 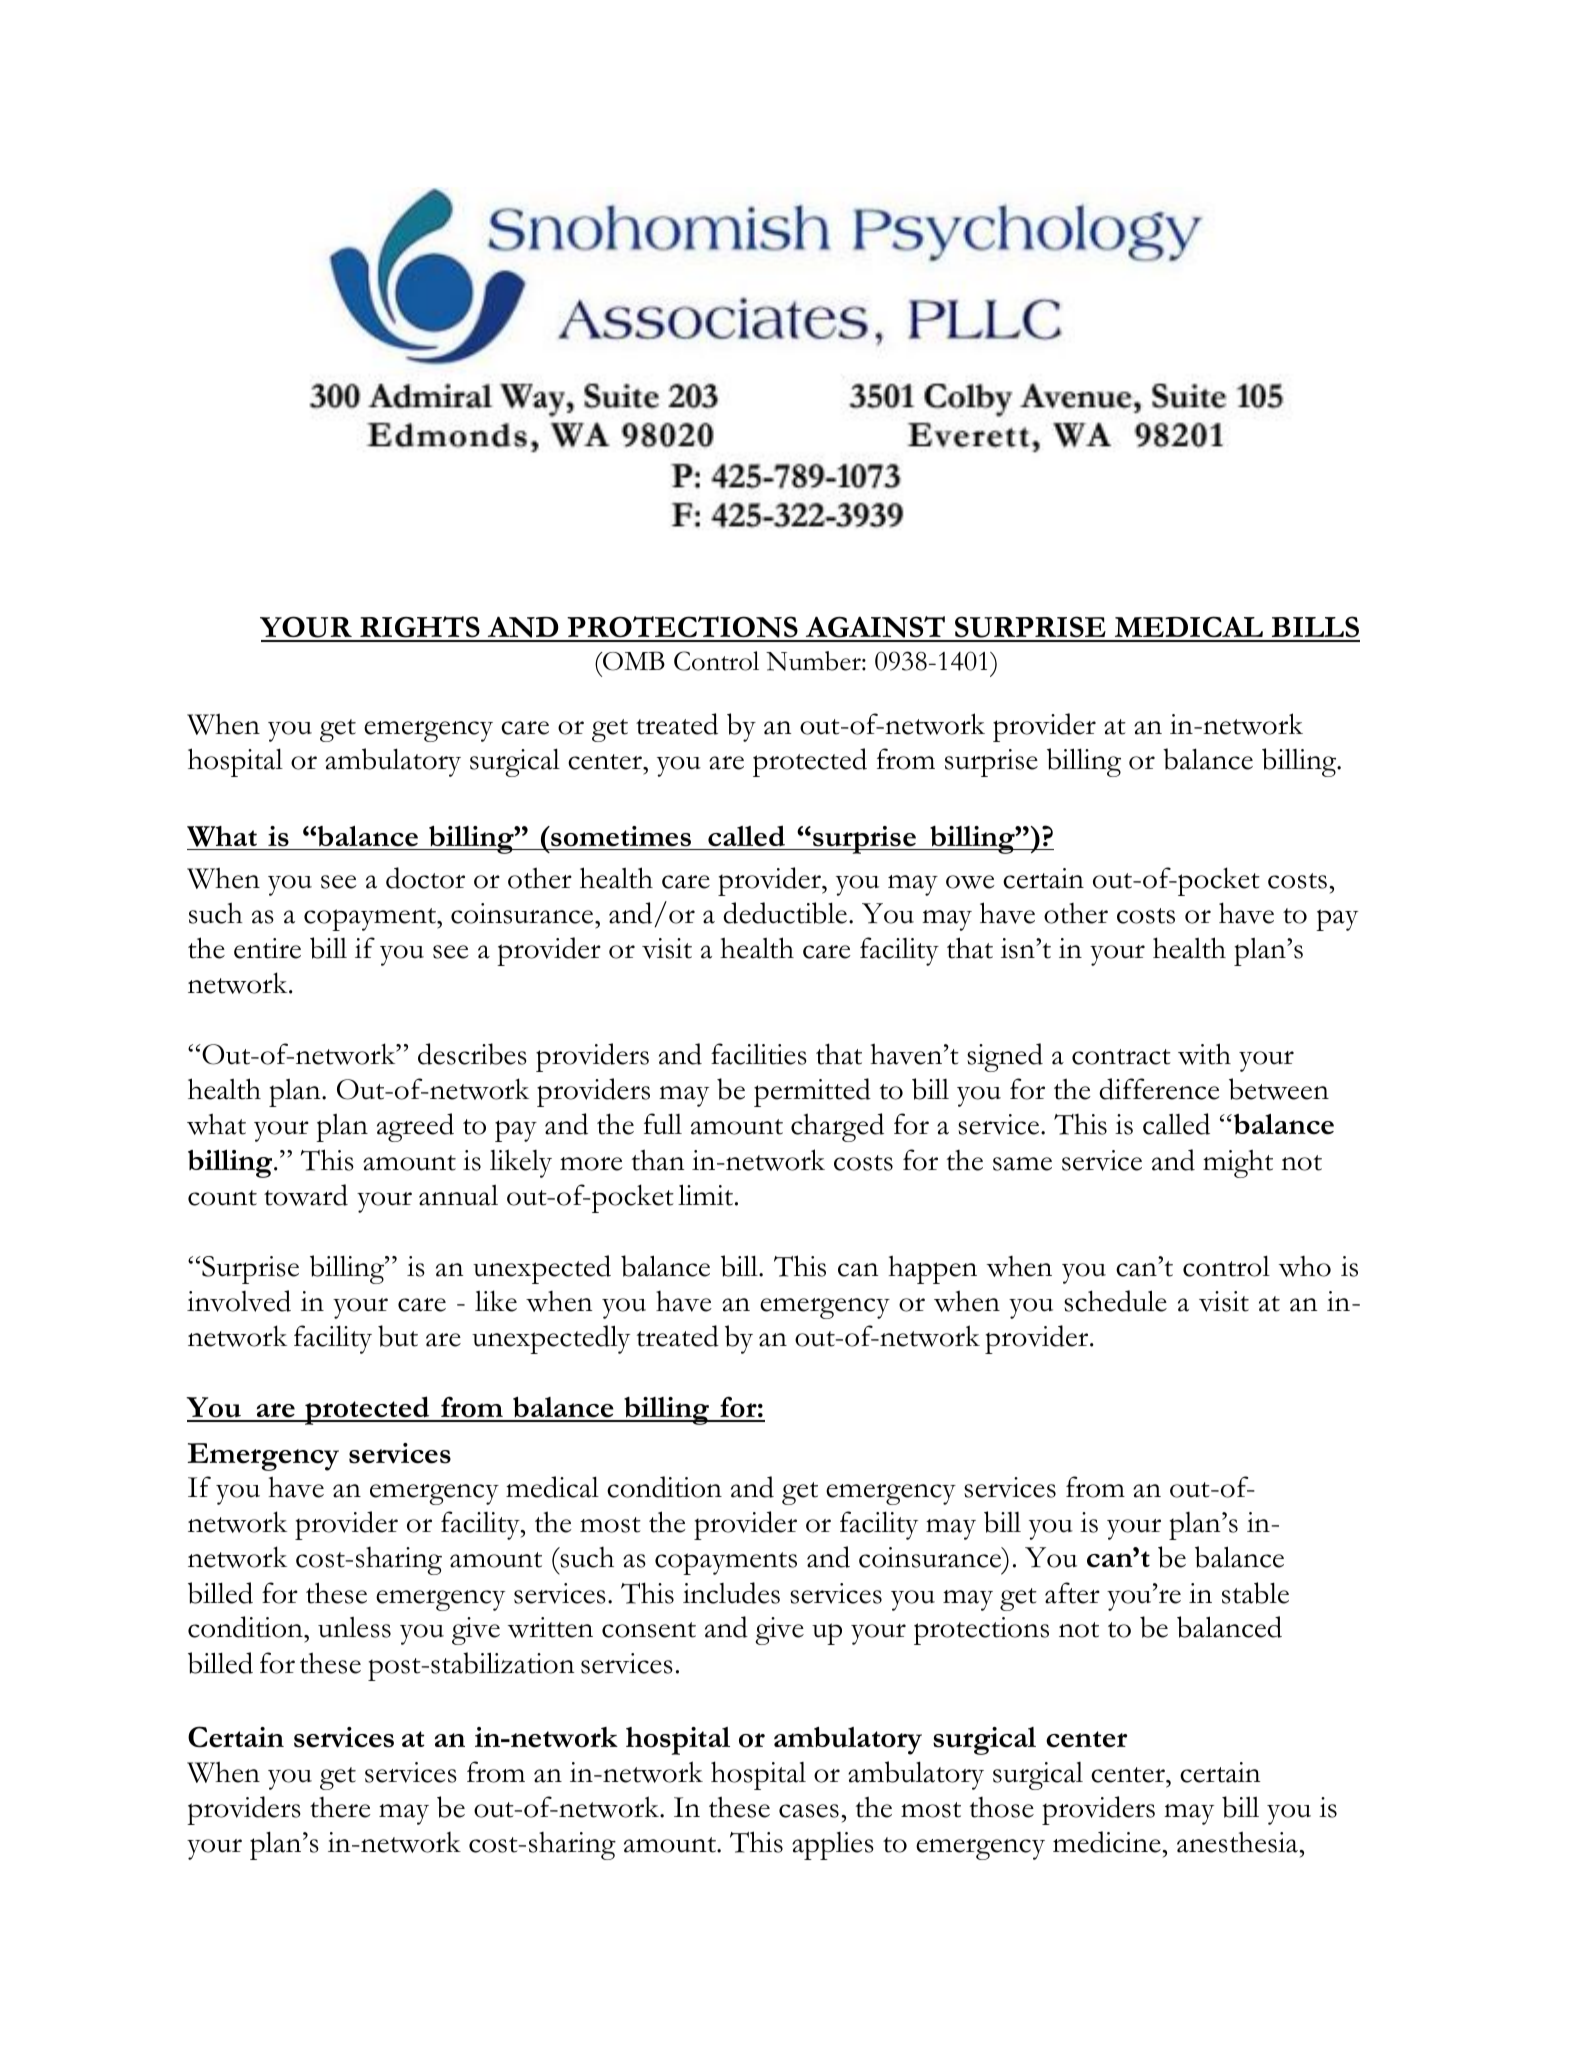 What do you see at coordinates (1115, 1301) in the screenshot?
I see `schedule` at bounding box center [1115, 1301].
